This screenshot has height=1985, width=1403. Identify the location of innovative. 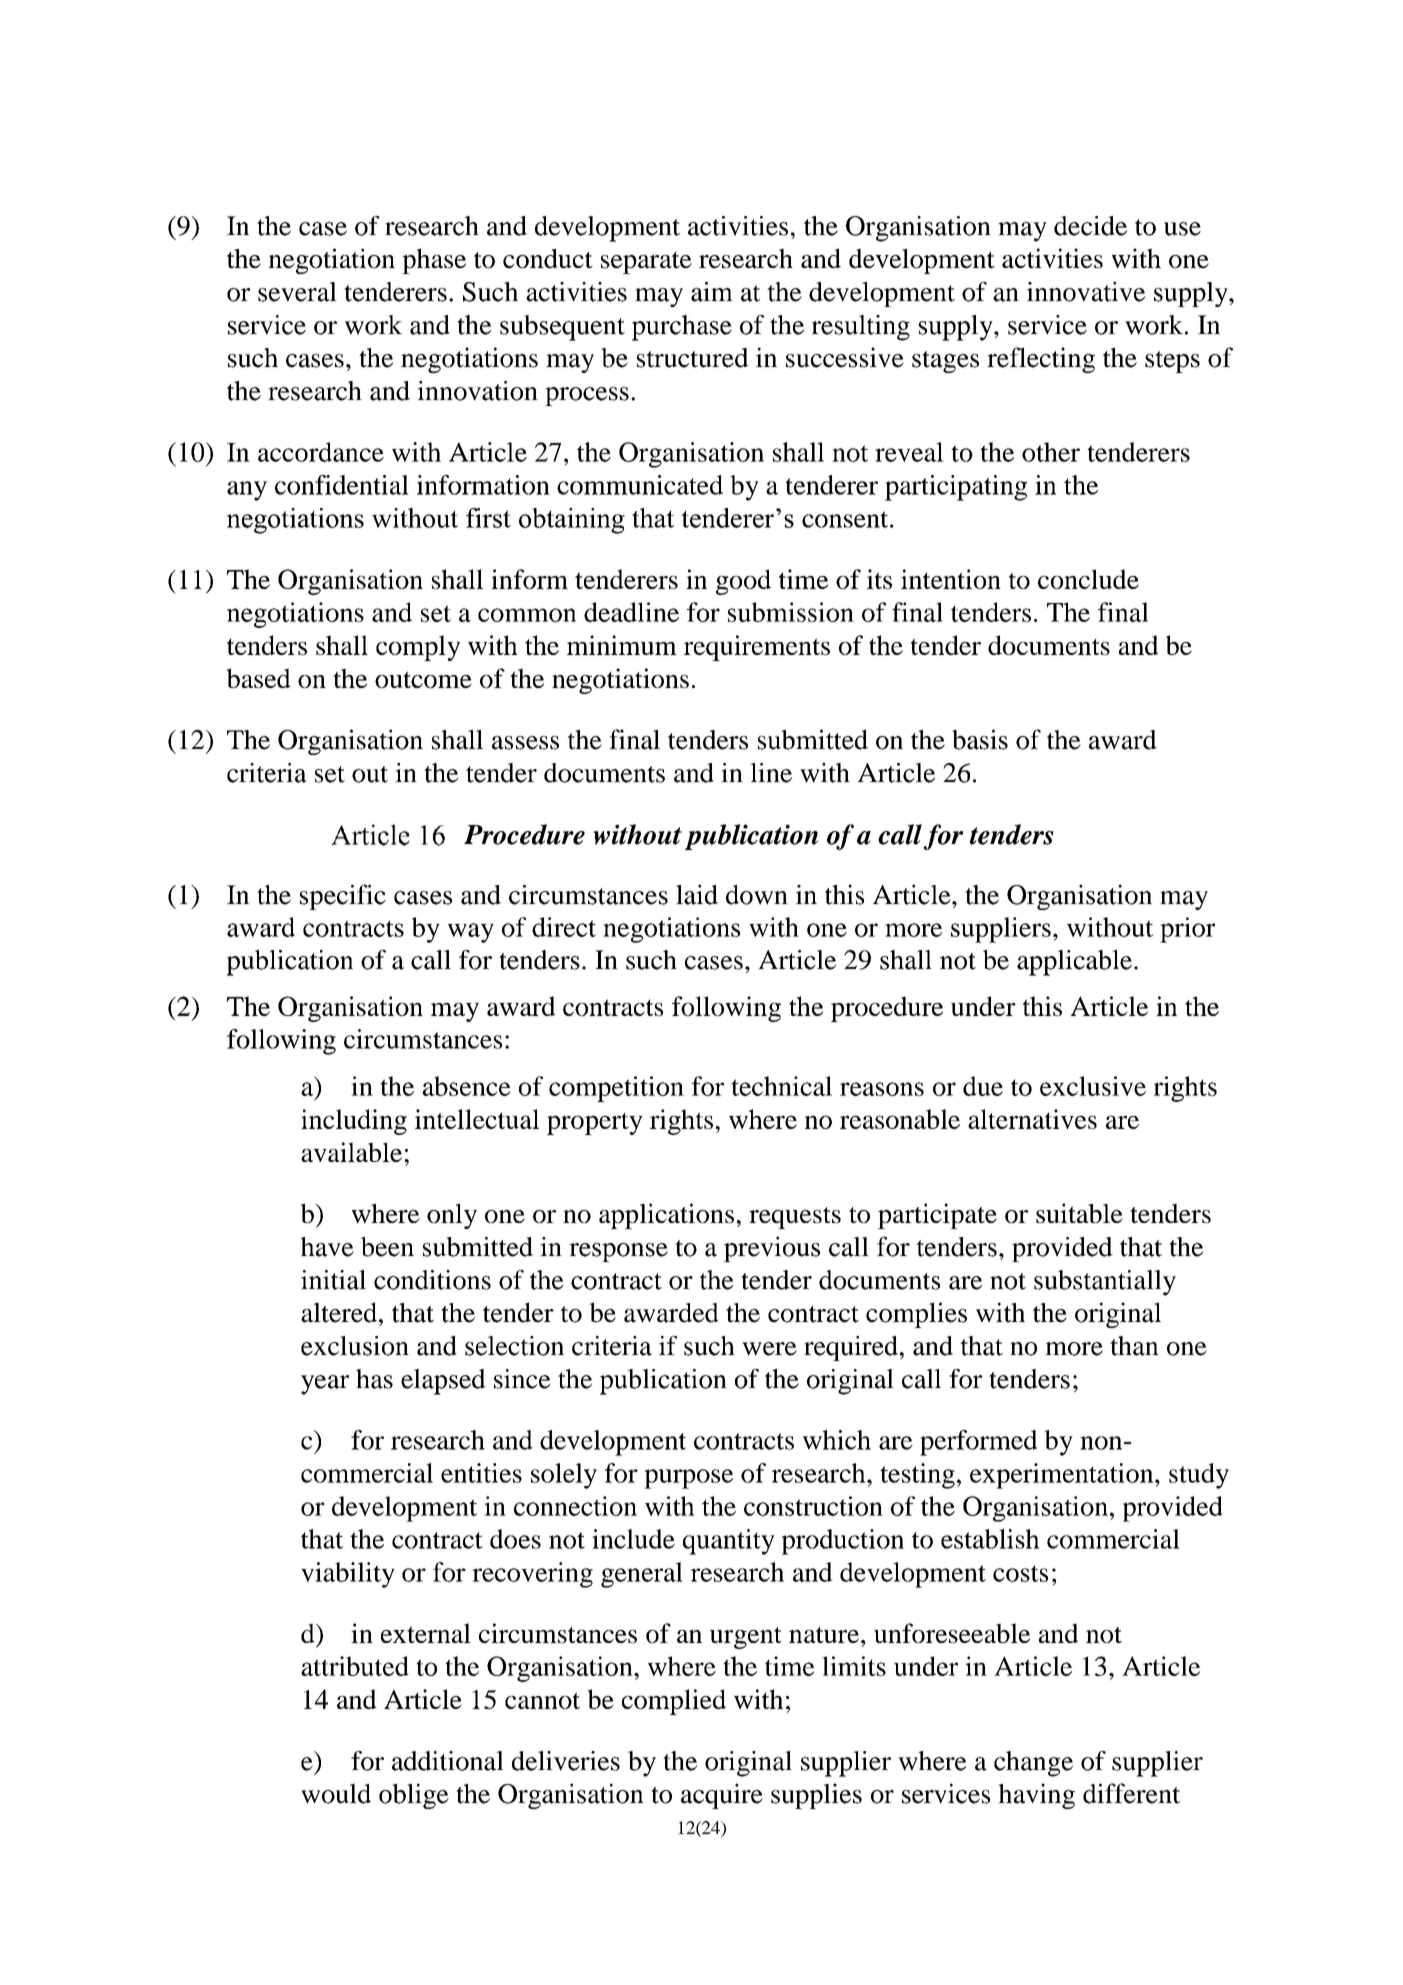
(1086, 292).
